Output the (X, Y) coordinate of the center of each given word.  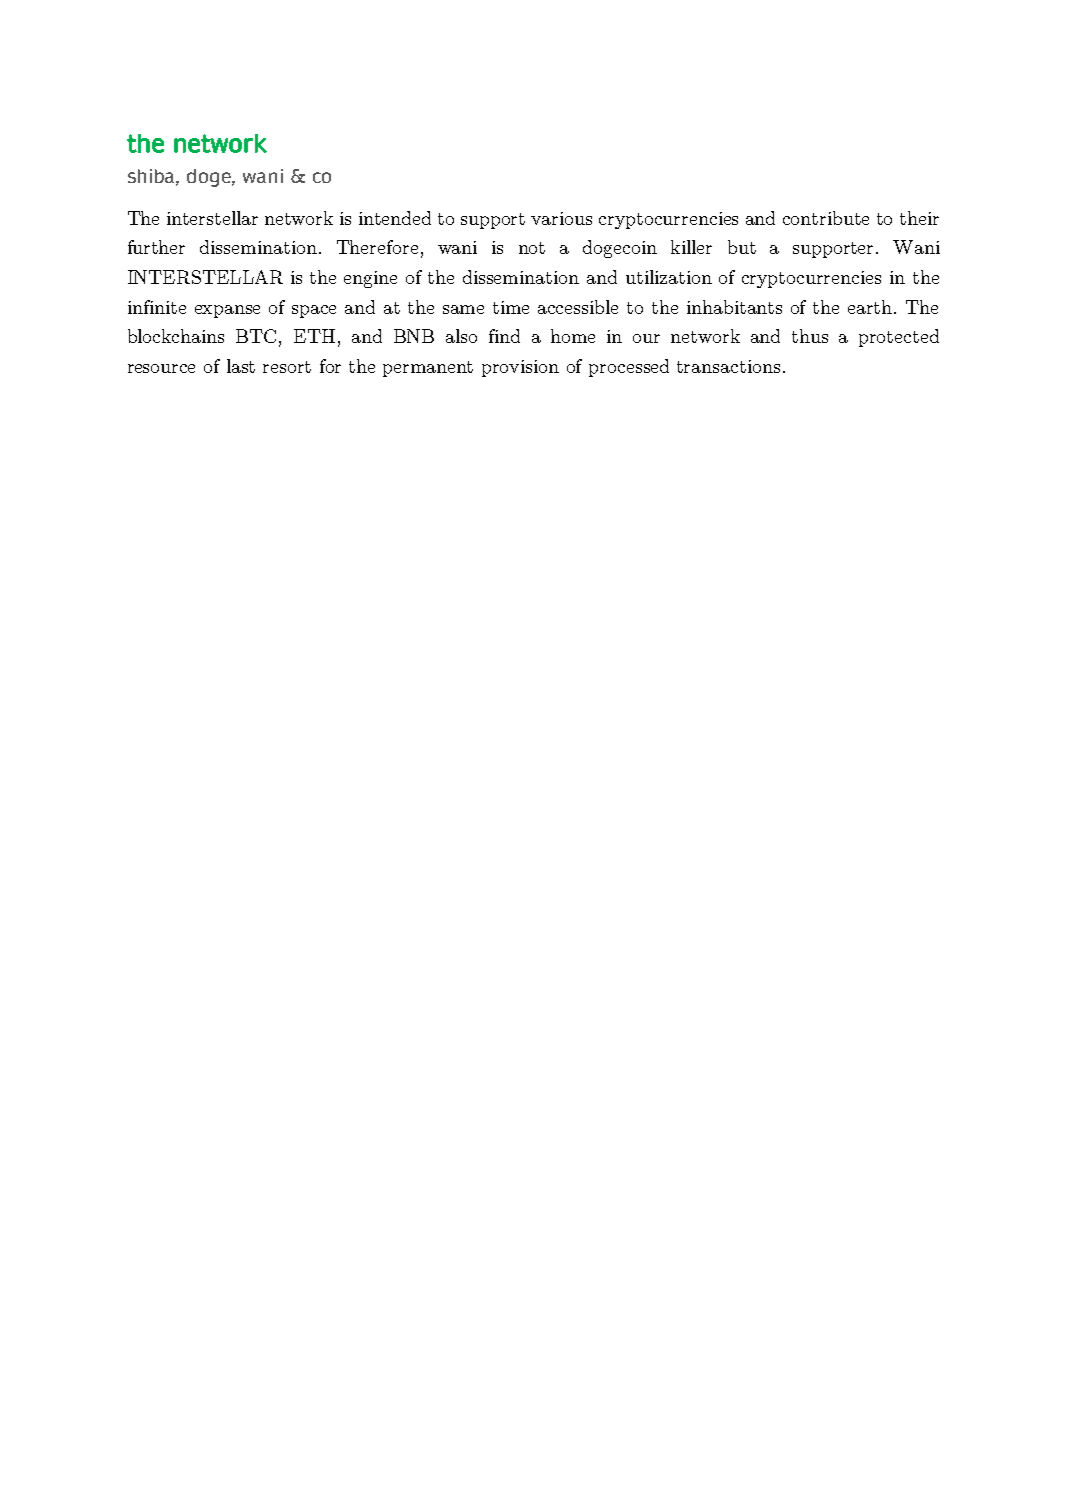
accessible (578, 307)
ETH (314, 336)
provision (520, 368)
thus (810, 336)
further (156, 247)
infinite (157, 307)
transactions (728, 366)
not (532, 248)
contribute (826, 218)
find (504, 336)
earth (871, 307)
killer (691, 247)
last (241, 366)
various (561, 218)
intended (395, 218)
